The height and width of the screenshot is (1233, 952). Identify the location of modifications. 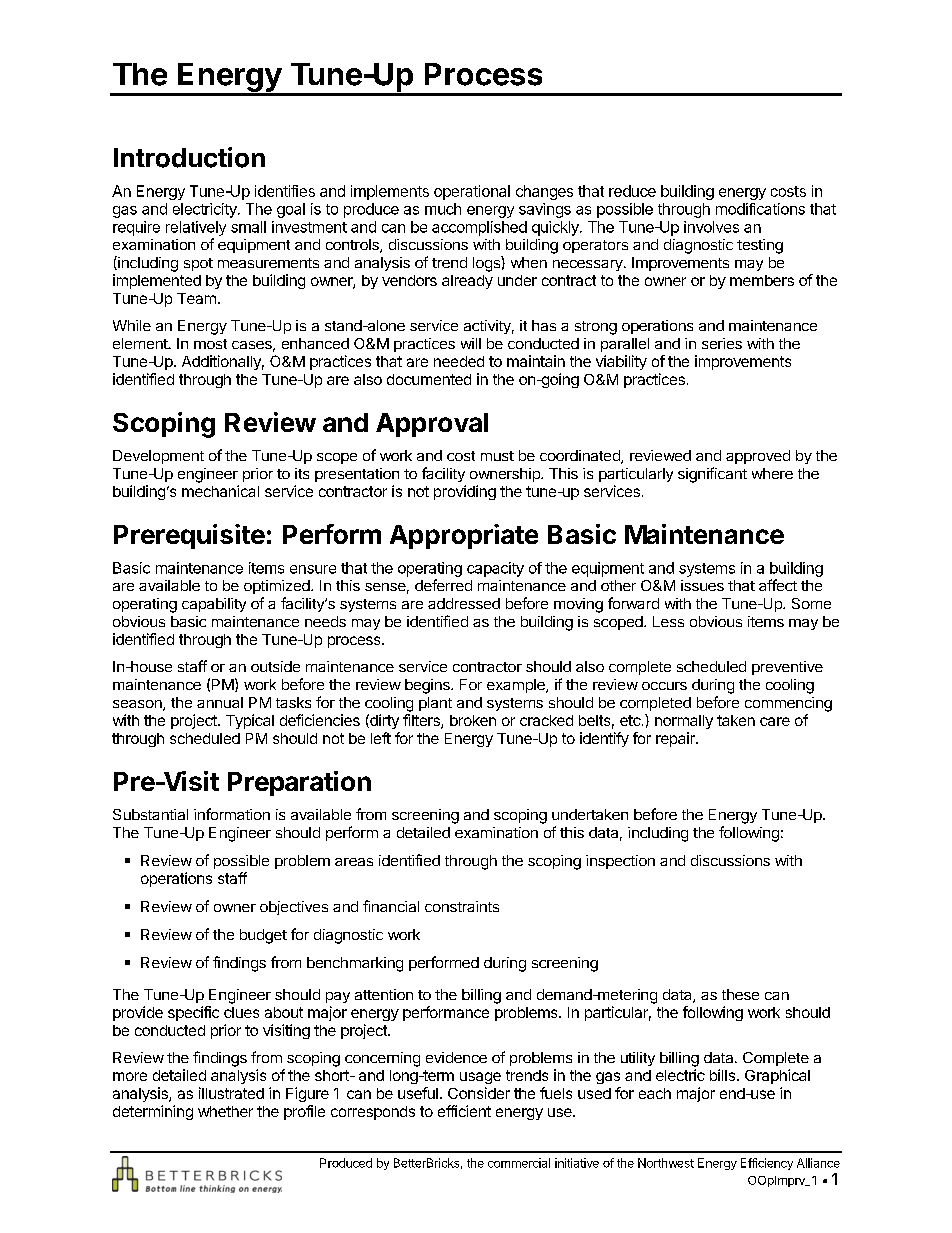
(760, 209).
